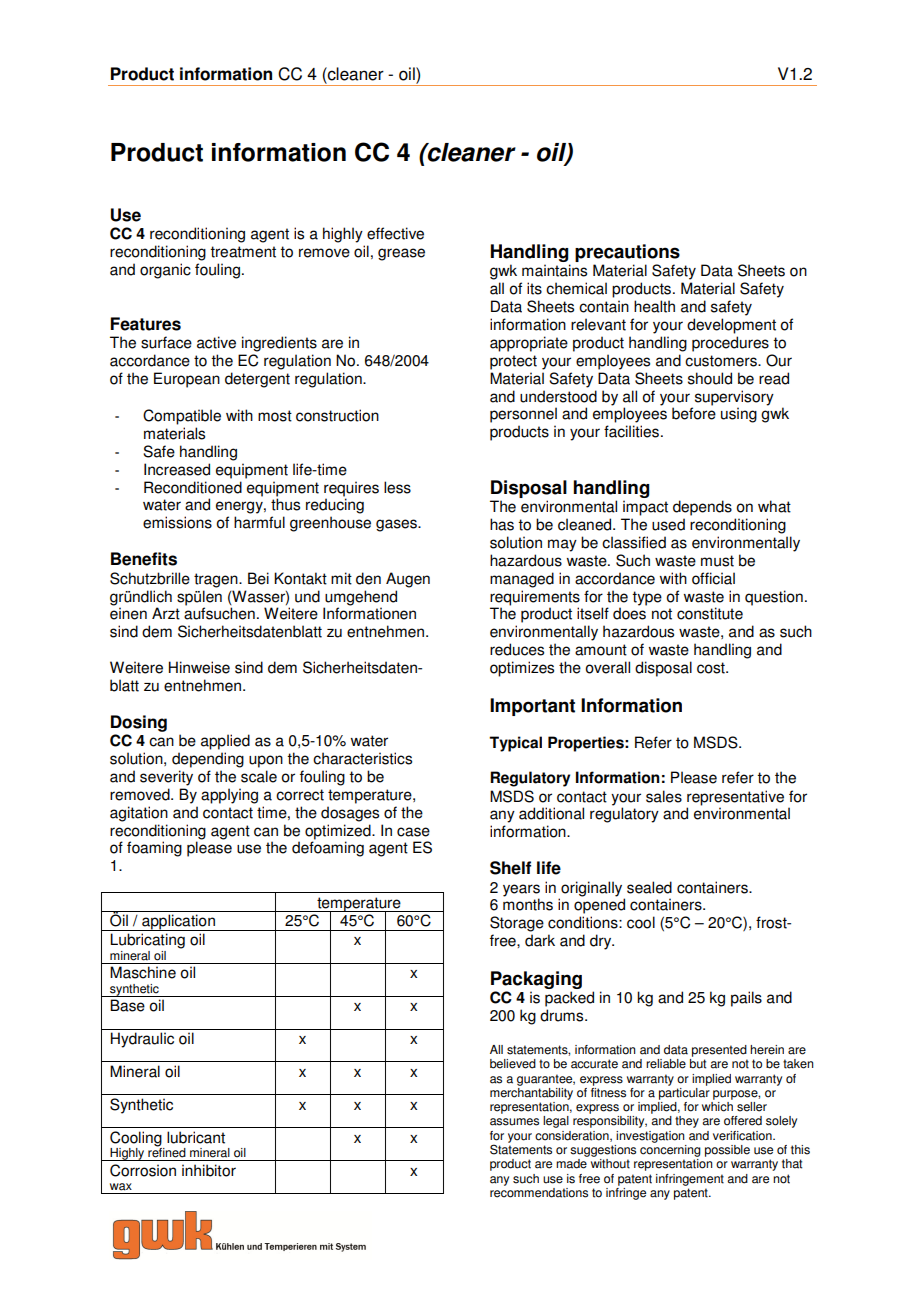 This screenshot has width=924, height=1308. What do you see at coordinates (165, 271) in the screenshot?
I see `organic` at bounding box center [165, 271].
